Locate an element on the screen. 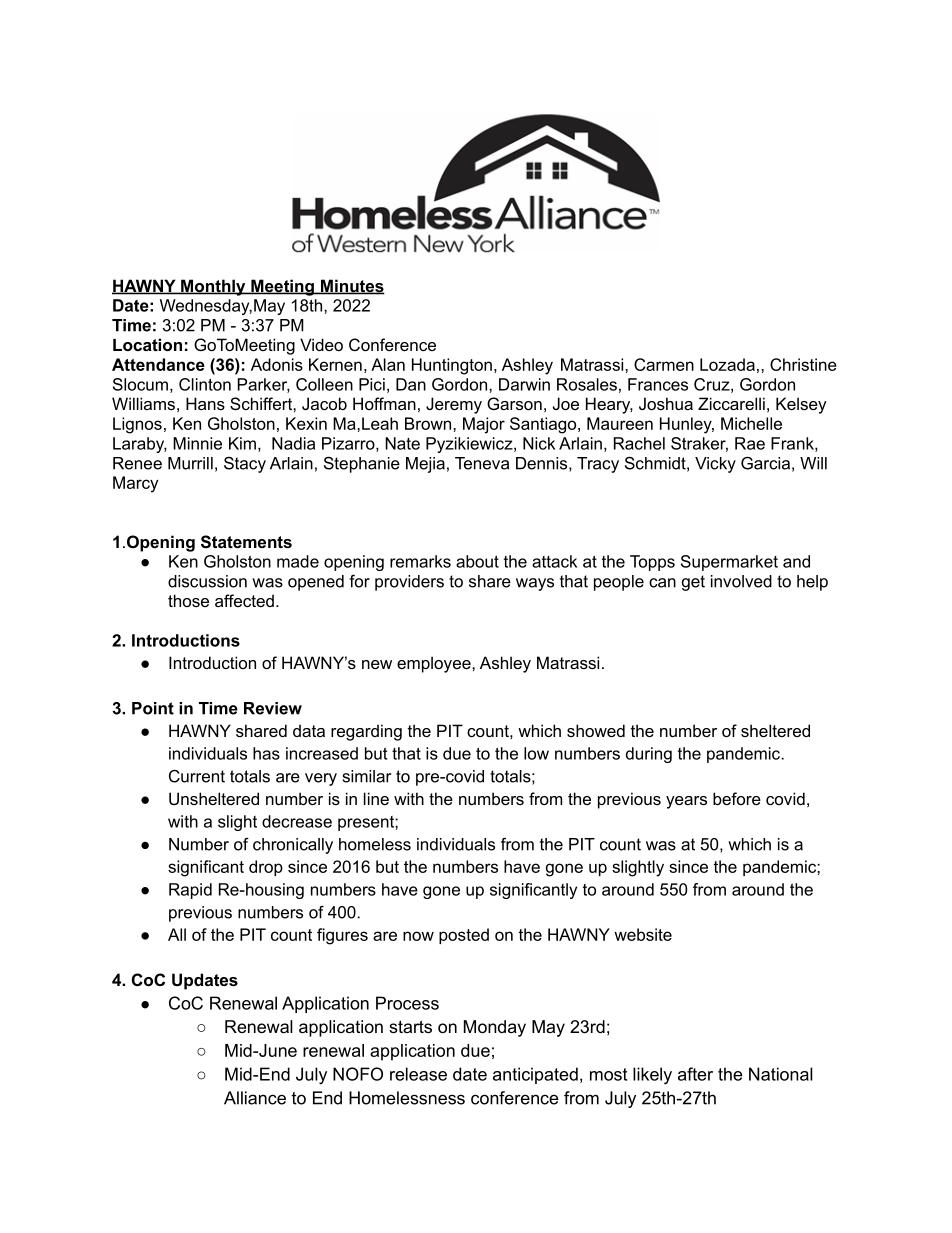  Monthly is located at coordinates (213, 287).
